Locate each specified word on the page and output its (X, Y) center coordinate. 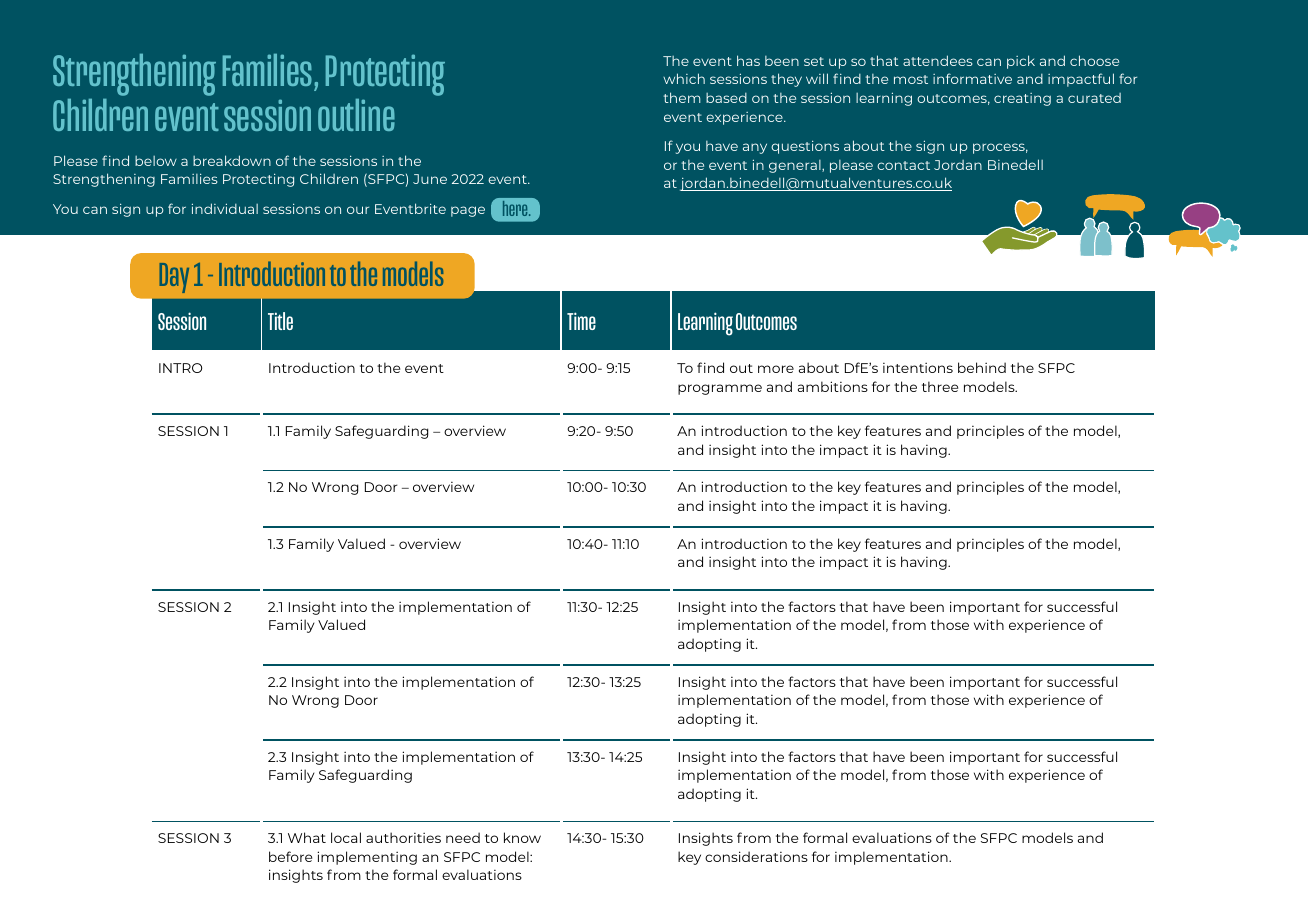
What (307, 837)
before (290, 856)
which (684, 78)
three (940, 386)
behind (982, 367)
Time (581, 321)
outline (356, 115)
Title (280, 321)
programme (720, 389)
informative (972, 78)
